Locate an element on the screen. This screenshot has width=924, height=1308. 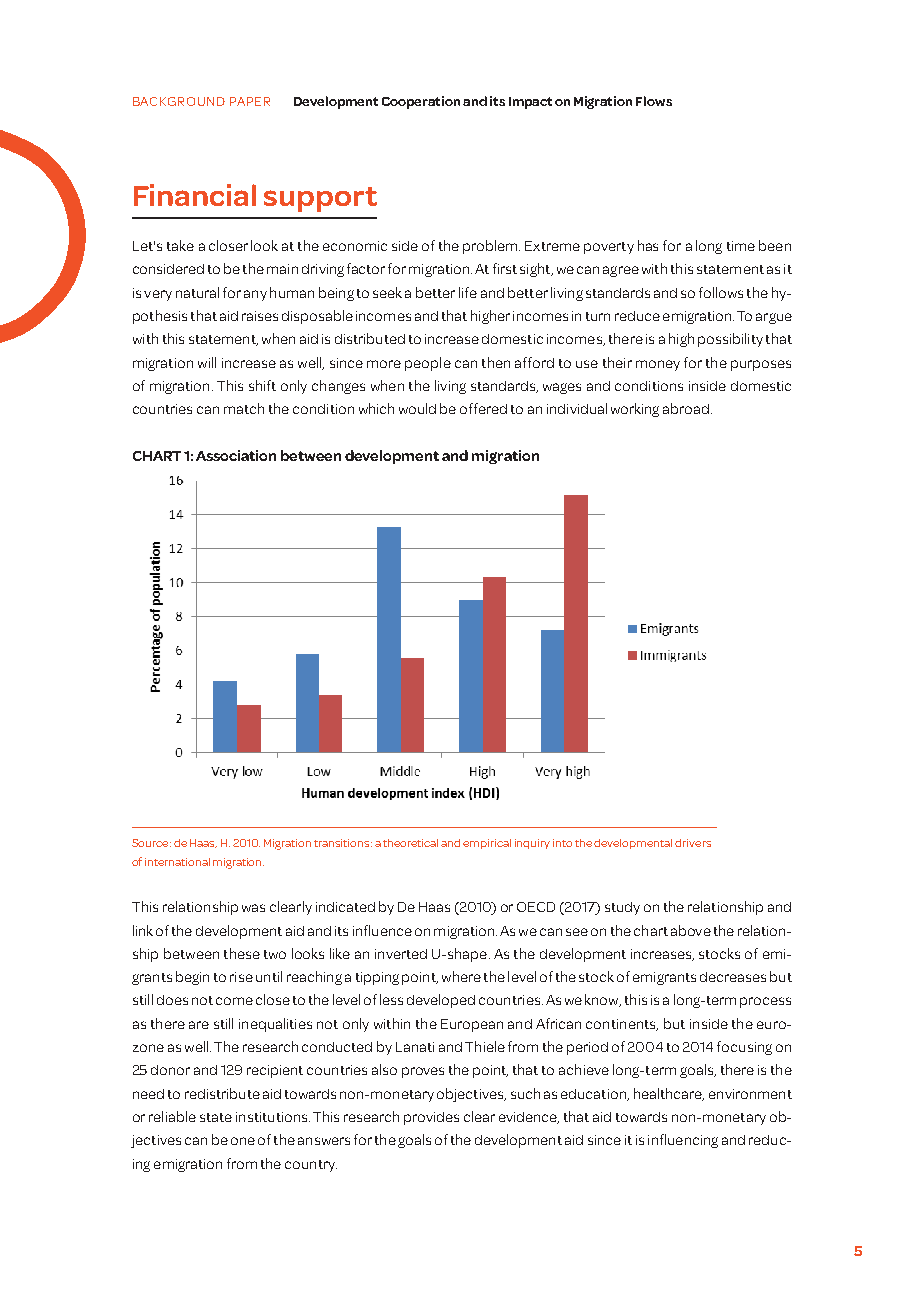
will is located at coordinates (207, 362).
